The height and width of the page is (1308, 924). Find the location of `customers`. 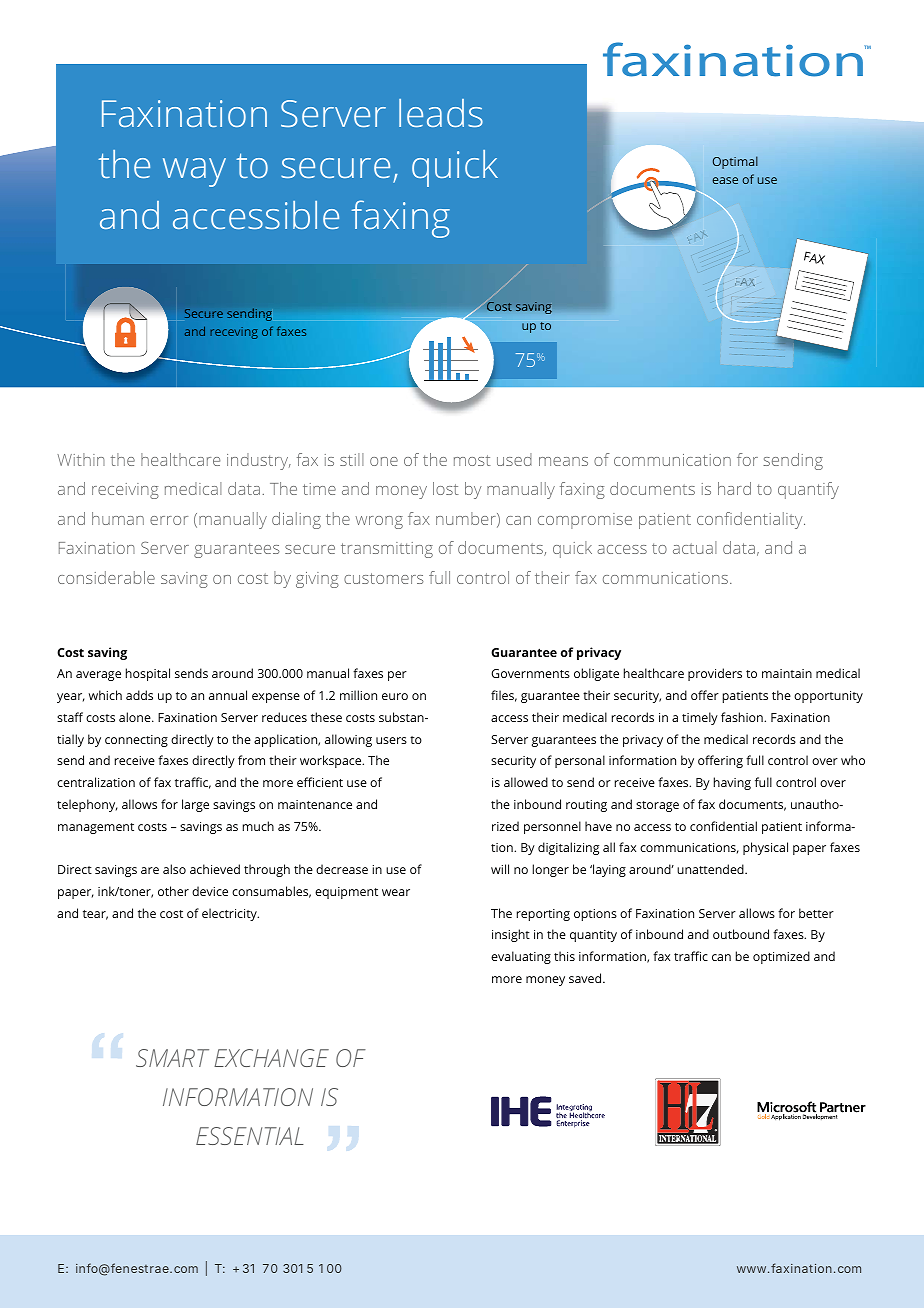

customers is located at coordinates (384, 578).
